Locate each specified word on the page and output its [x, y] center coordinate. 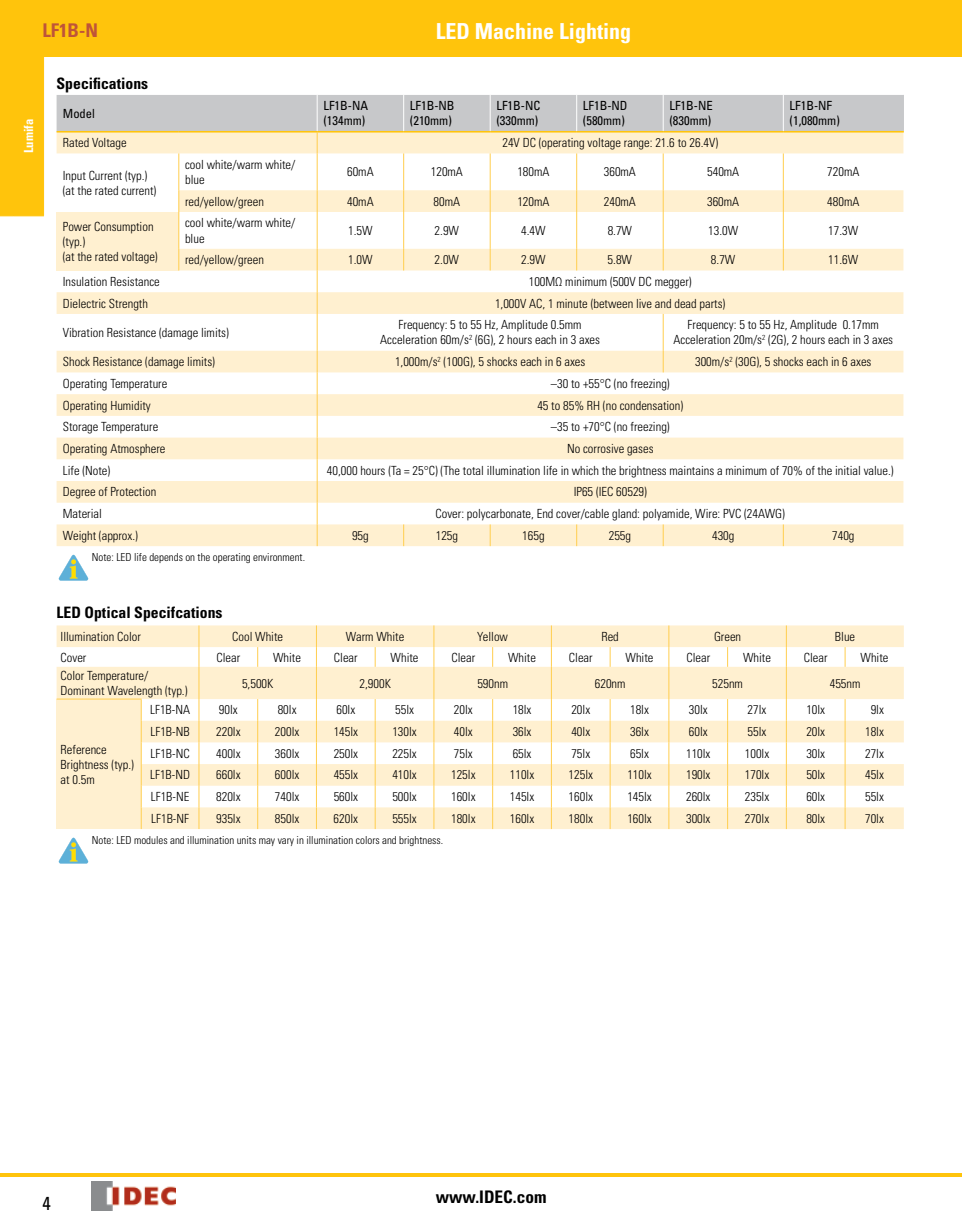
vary [286, 842]
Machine [514, 31]
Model [78, 113]
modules [151, 840]
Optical [107, 614]
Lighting [595, 33]
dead [685, 303]
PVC [732, 513]
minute [572, 303]
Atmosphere [137, 450]
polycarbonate [500, 515]
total [473, 470]
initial [848, 470]
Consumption [123, 227]
